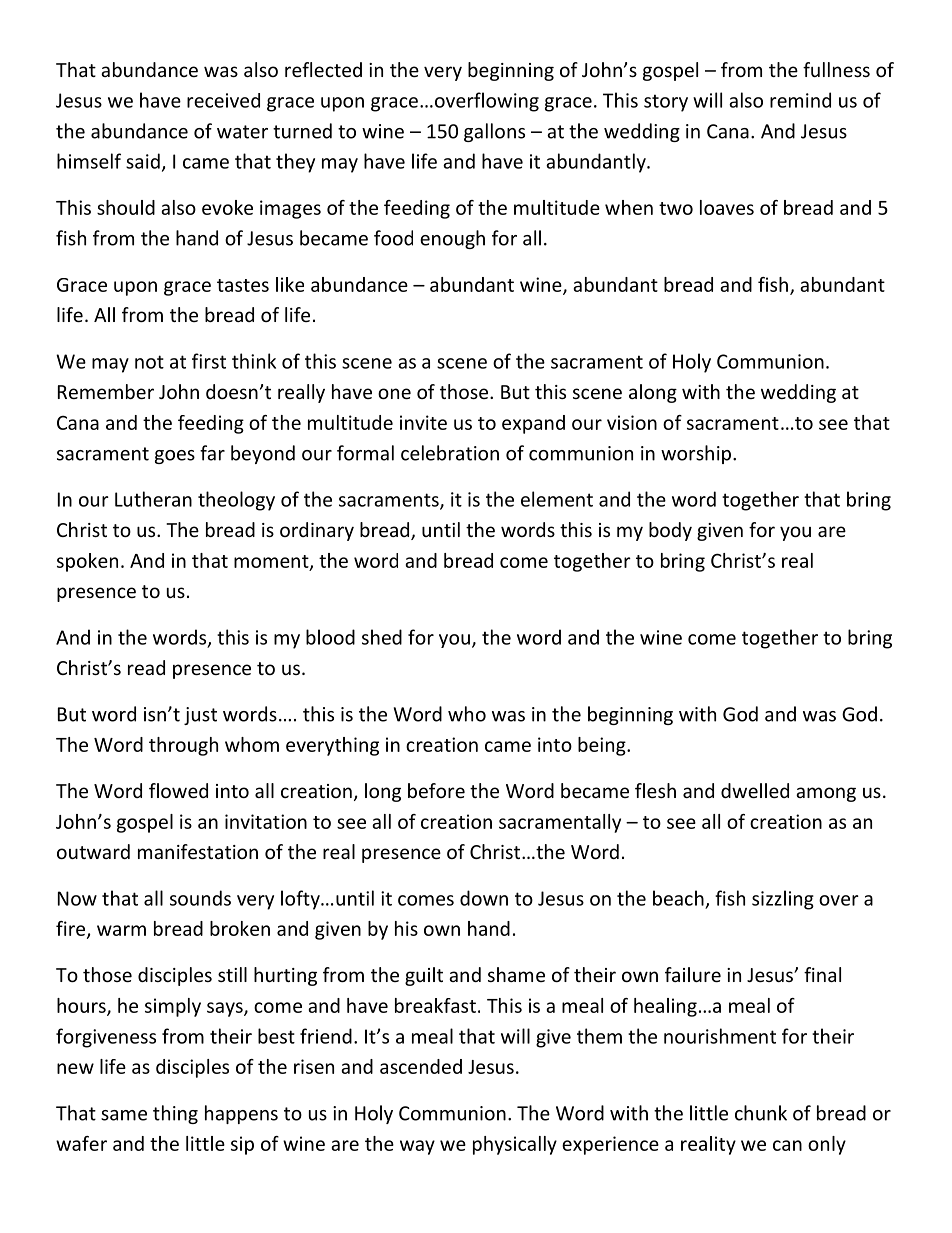  What do you see at coordinates (755, 790) in the document?
I see `dwelled` at bounding box center [755, 790].
